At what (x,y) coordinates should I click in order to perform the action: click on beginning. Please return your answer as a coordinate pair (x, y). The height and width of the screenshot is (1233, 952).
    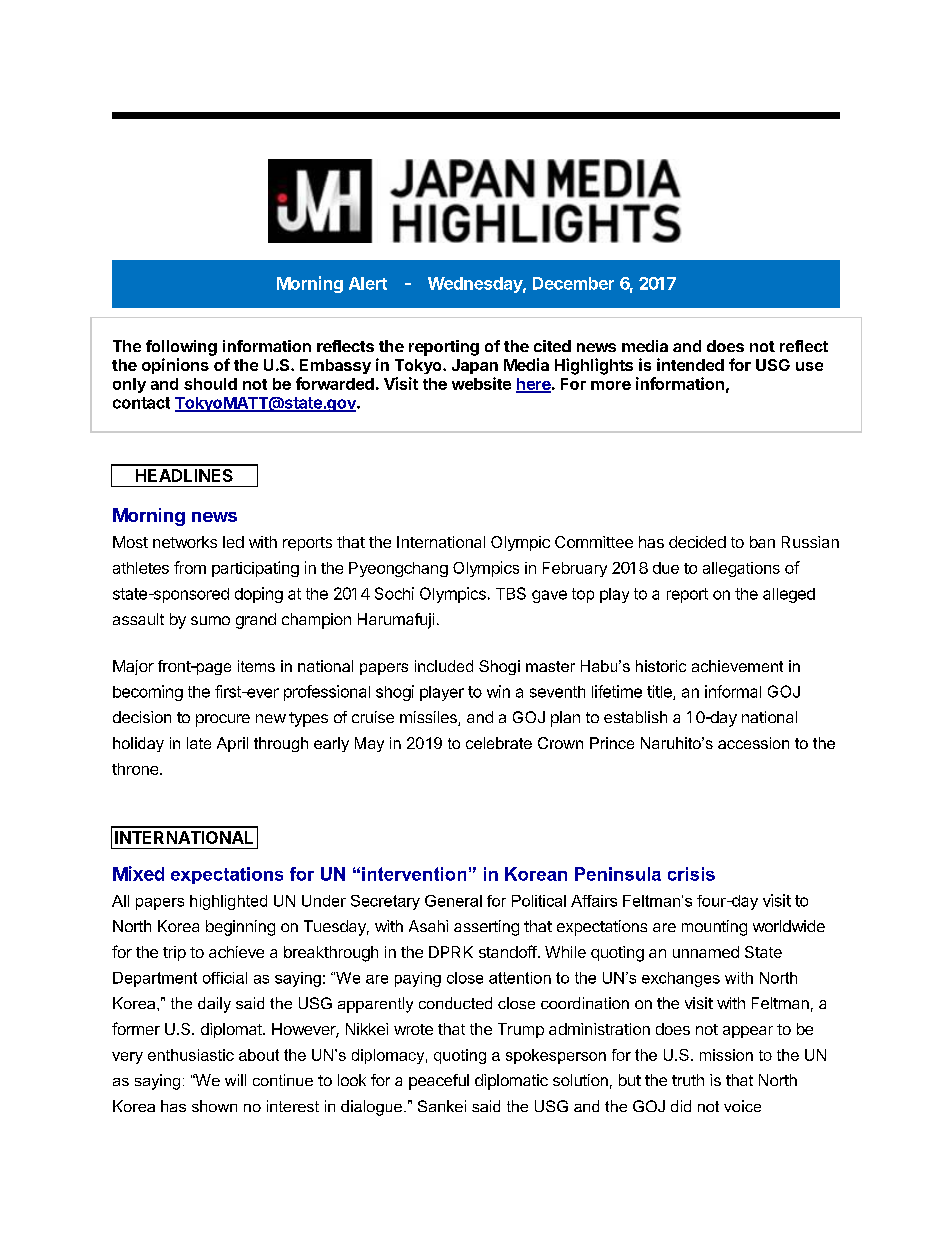
    Looking at the image, I should click on (240, 928).
